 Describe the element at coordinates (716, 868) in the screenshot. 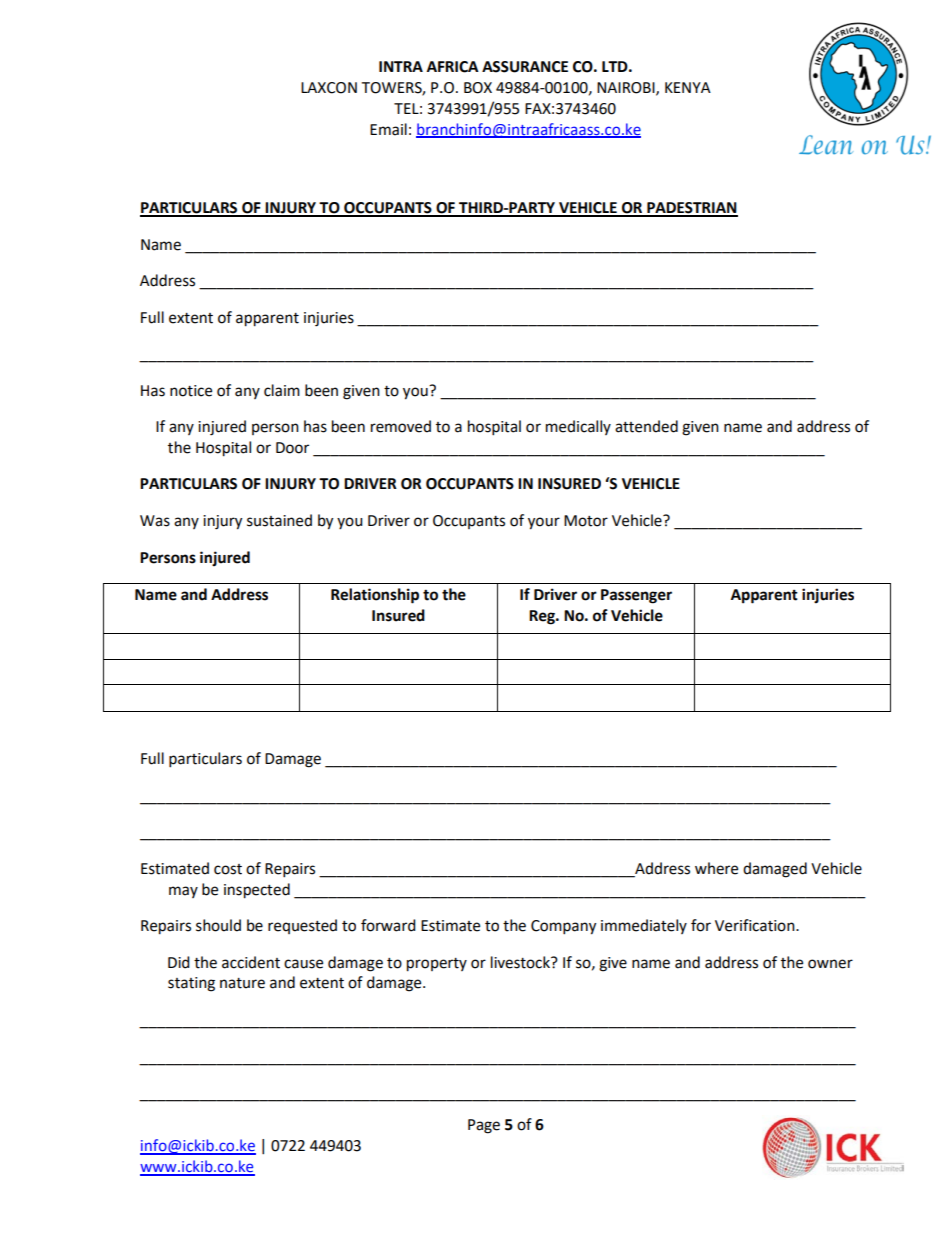

I see `where` at that location.
